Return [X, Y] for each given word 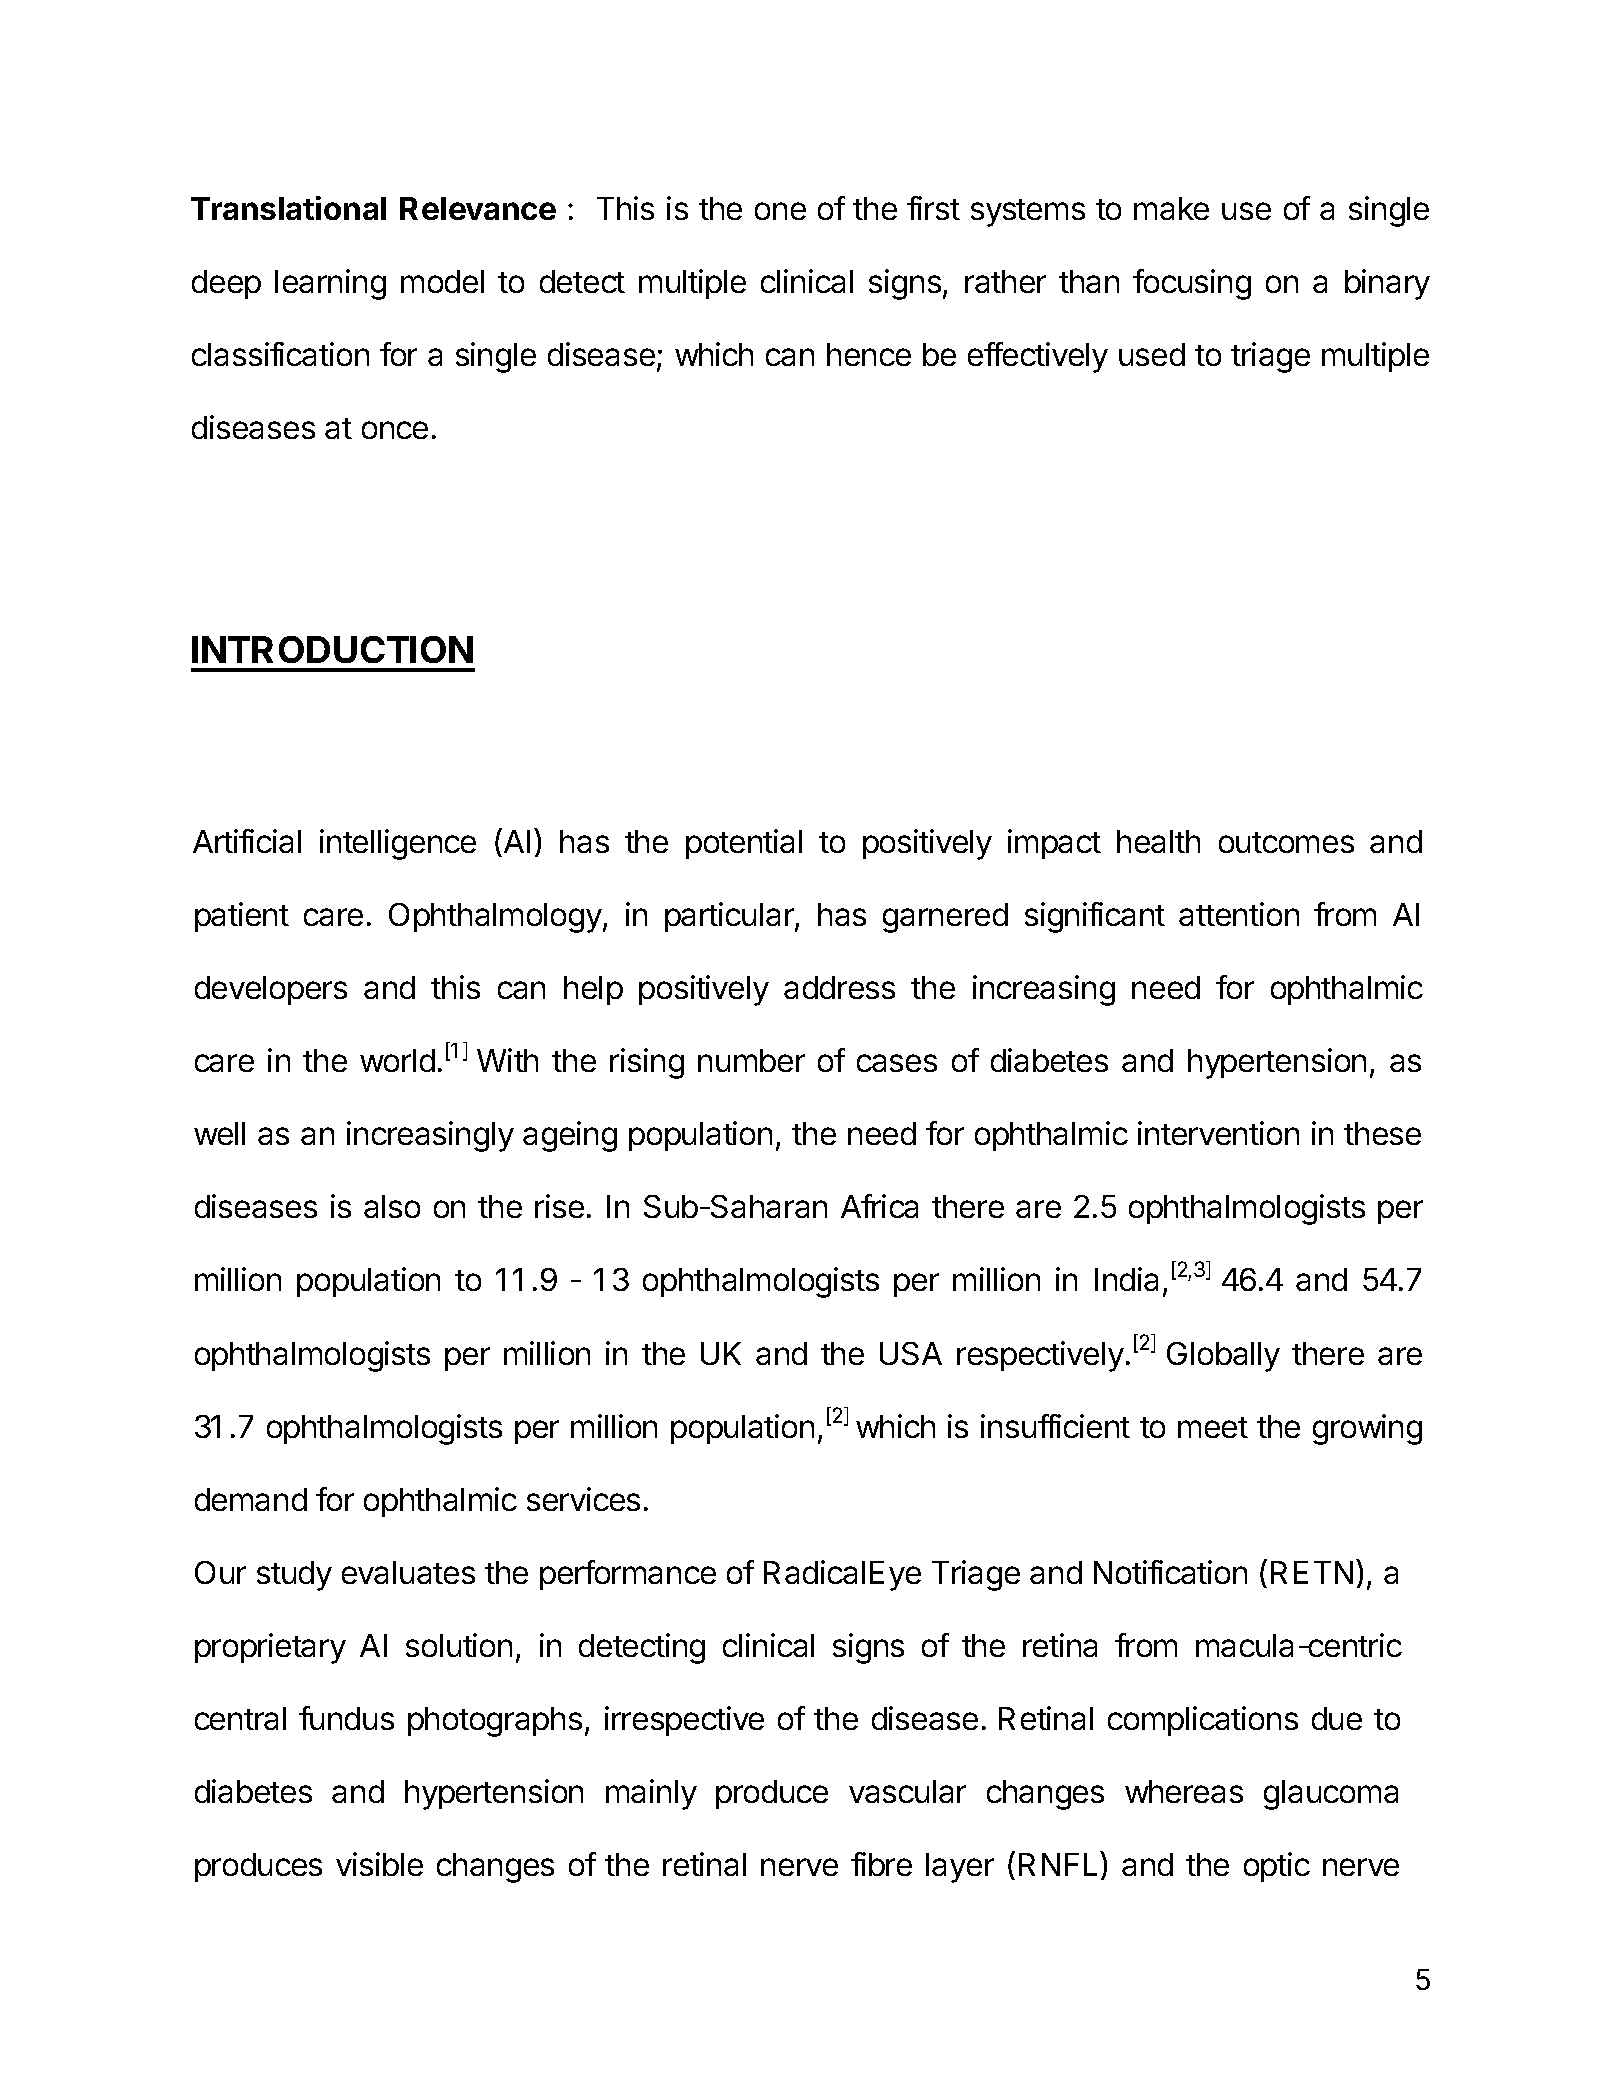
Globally [1223, 1357]
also [392, 1206]
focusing [1192, 284]
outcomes [1286, 842]
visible [379, 1864]
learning [330, 284]
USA [911, 1353]
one [780, 211]
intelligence [398, 844]
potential [744, 844]
